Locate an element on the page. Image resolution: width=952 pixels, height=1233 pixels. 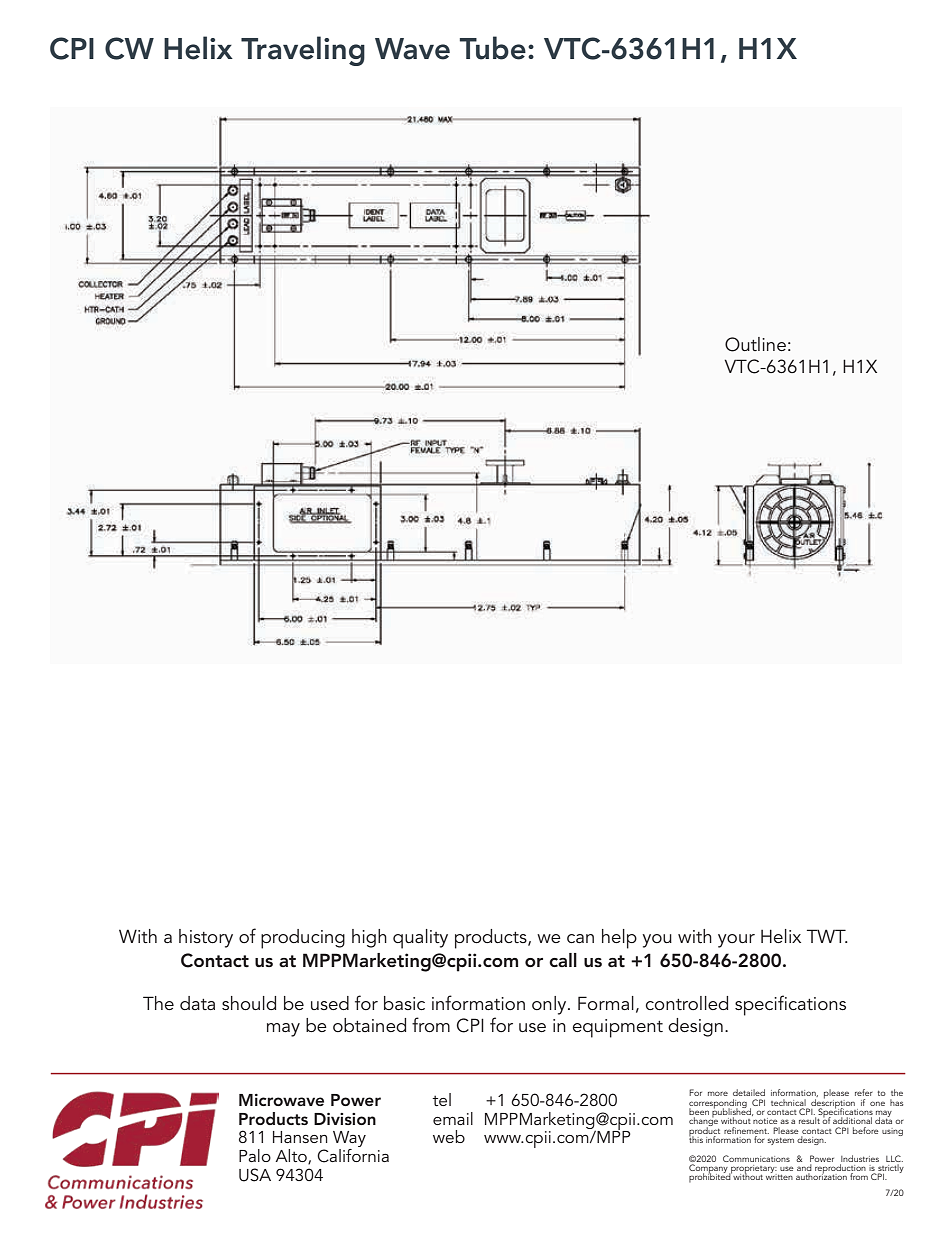
Traveling is located at coordinates (303, 51).
